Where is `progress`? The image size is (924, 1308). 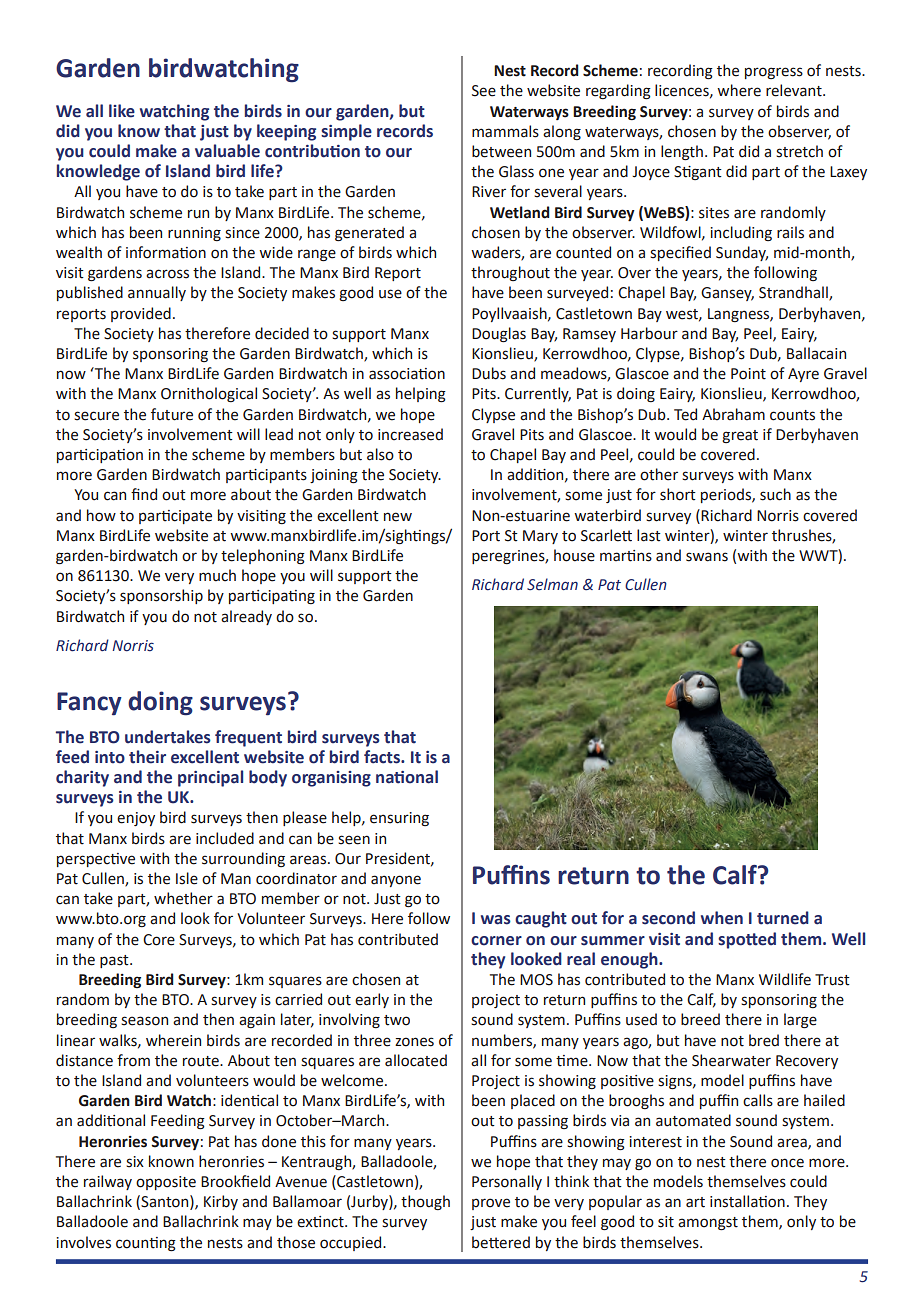
progress is located at coordinates (774, 73).
